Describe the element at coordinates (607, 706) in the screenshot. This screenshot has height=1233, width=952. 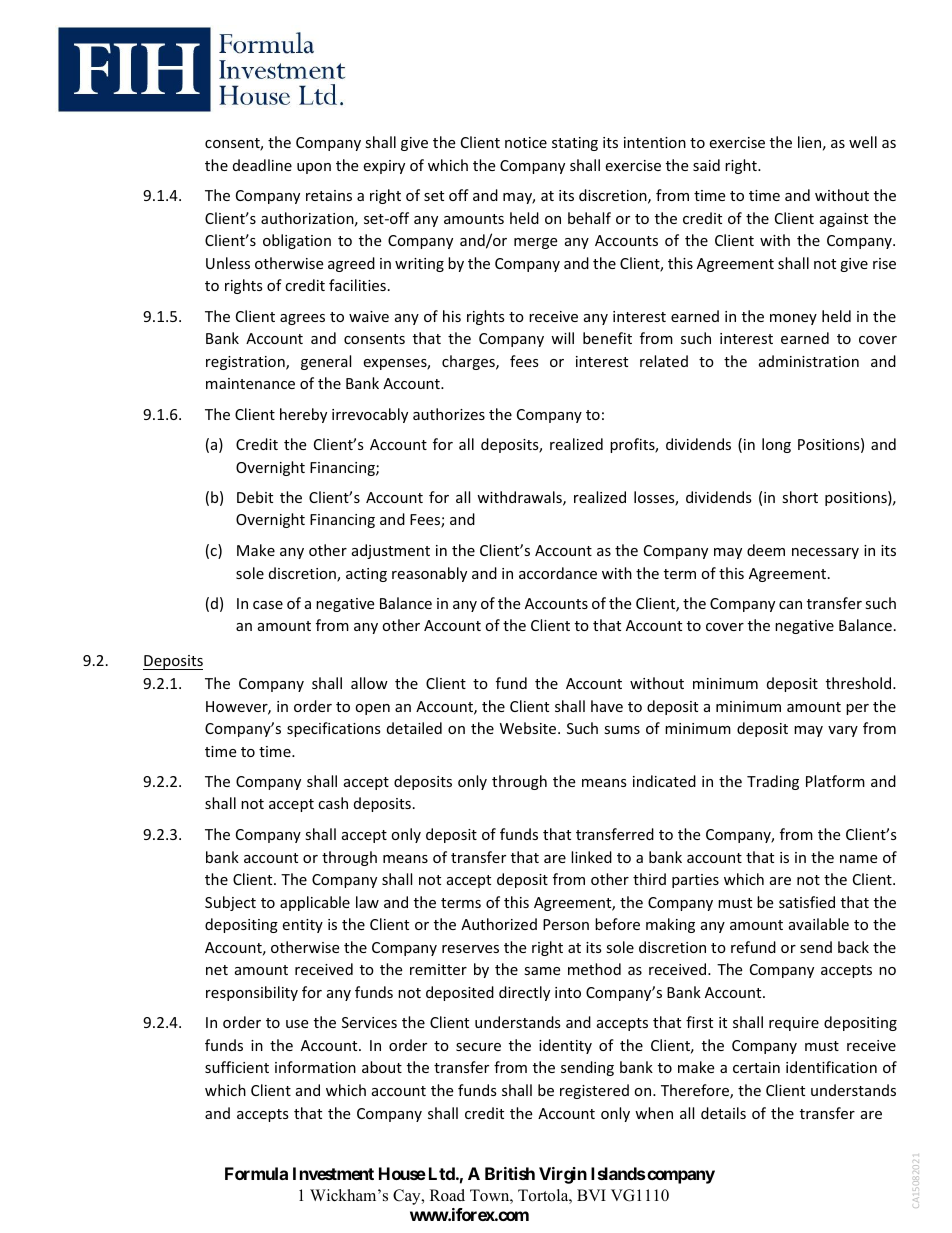
I see `have` at that location.
